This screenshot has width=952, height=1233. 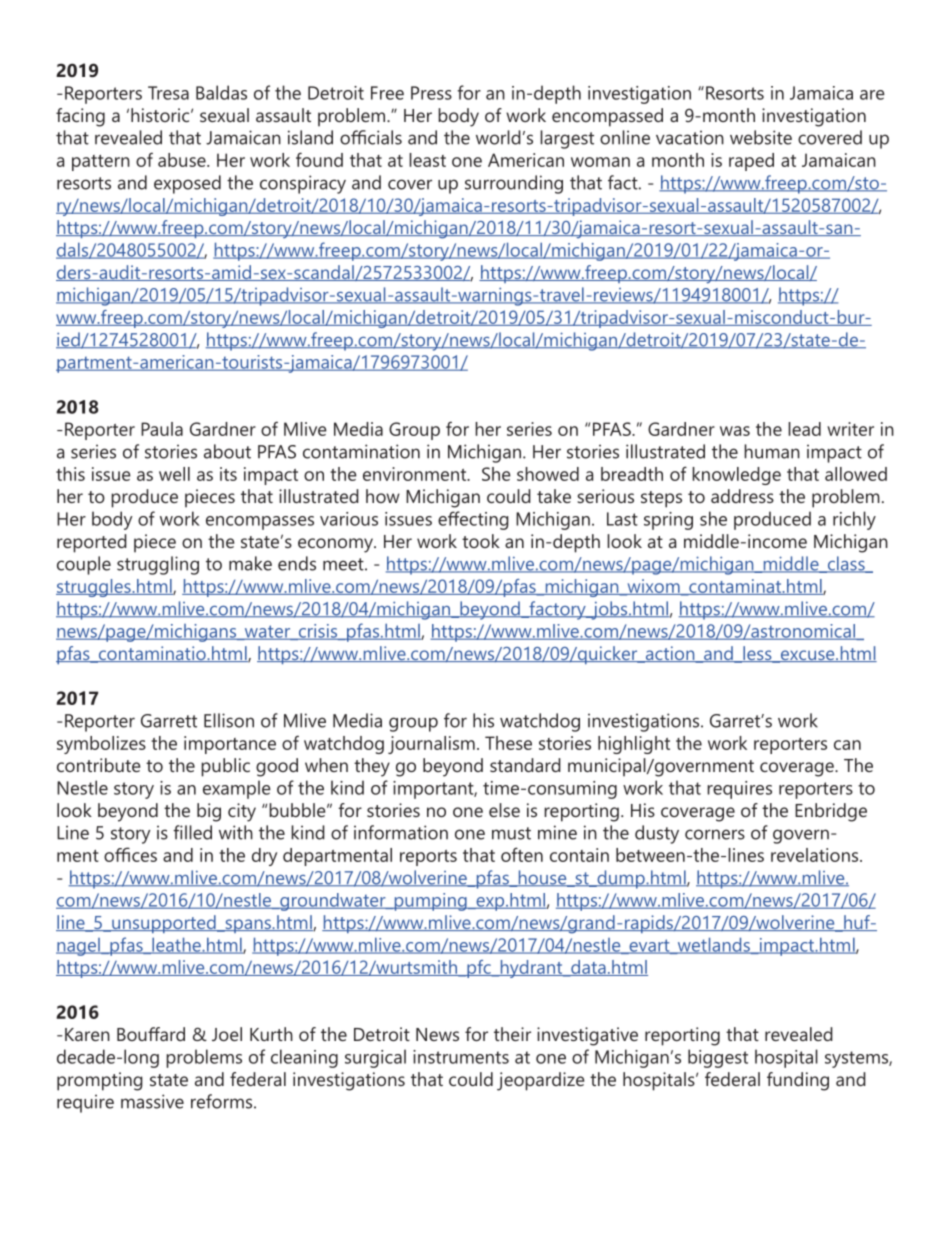 What do you see at coordinates (772, 451) in the screenshot?
I see `human` at bounding box center [772, 451].
